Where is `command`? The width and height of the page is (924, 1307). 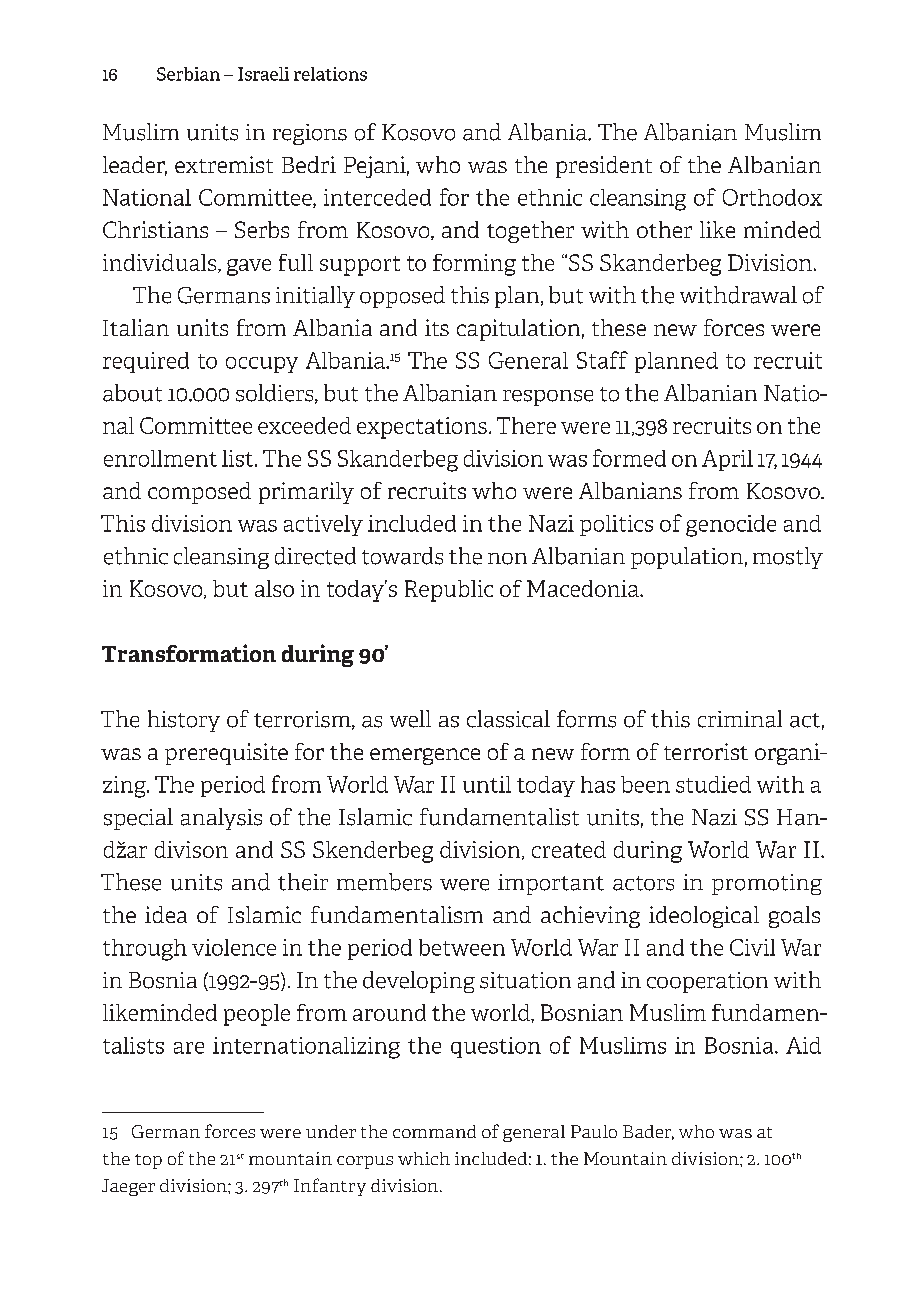
command is located at coordinates (434, 1131).
